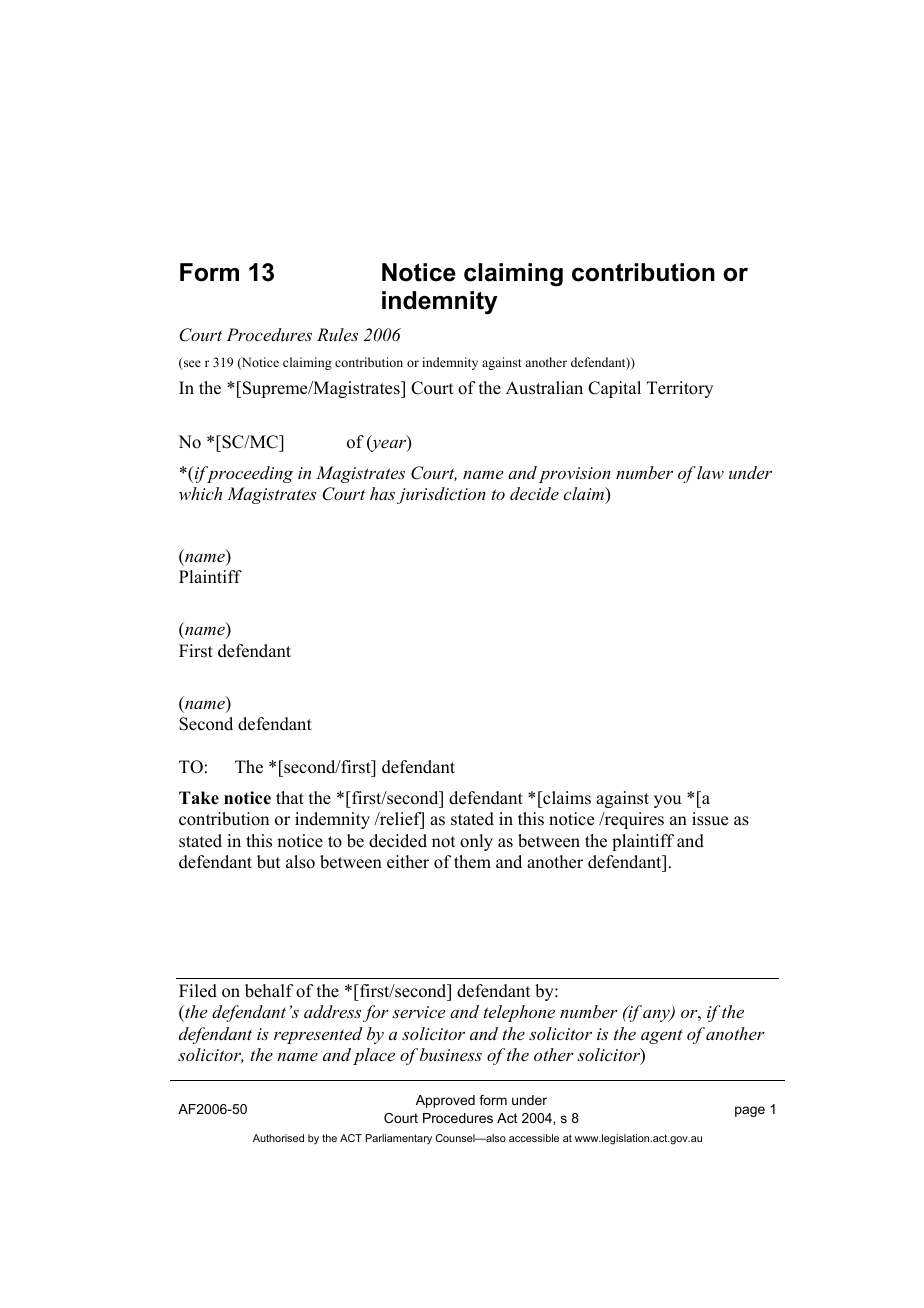 The height and width of the image is (1308, 924). I want to click on only, so click(476, 842).
